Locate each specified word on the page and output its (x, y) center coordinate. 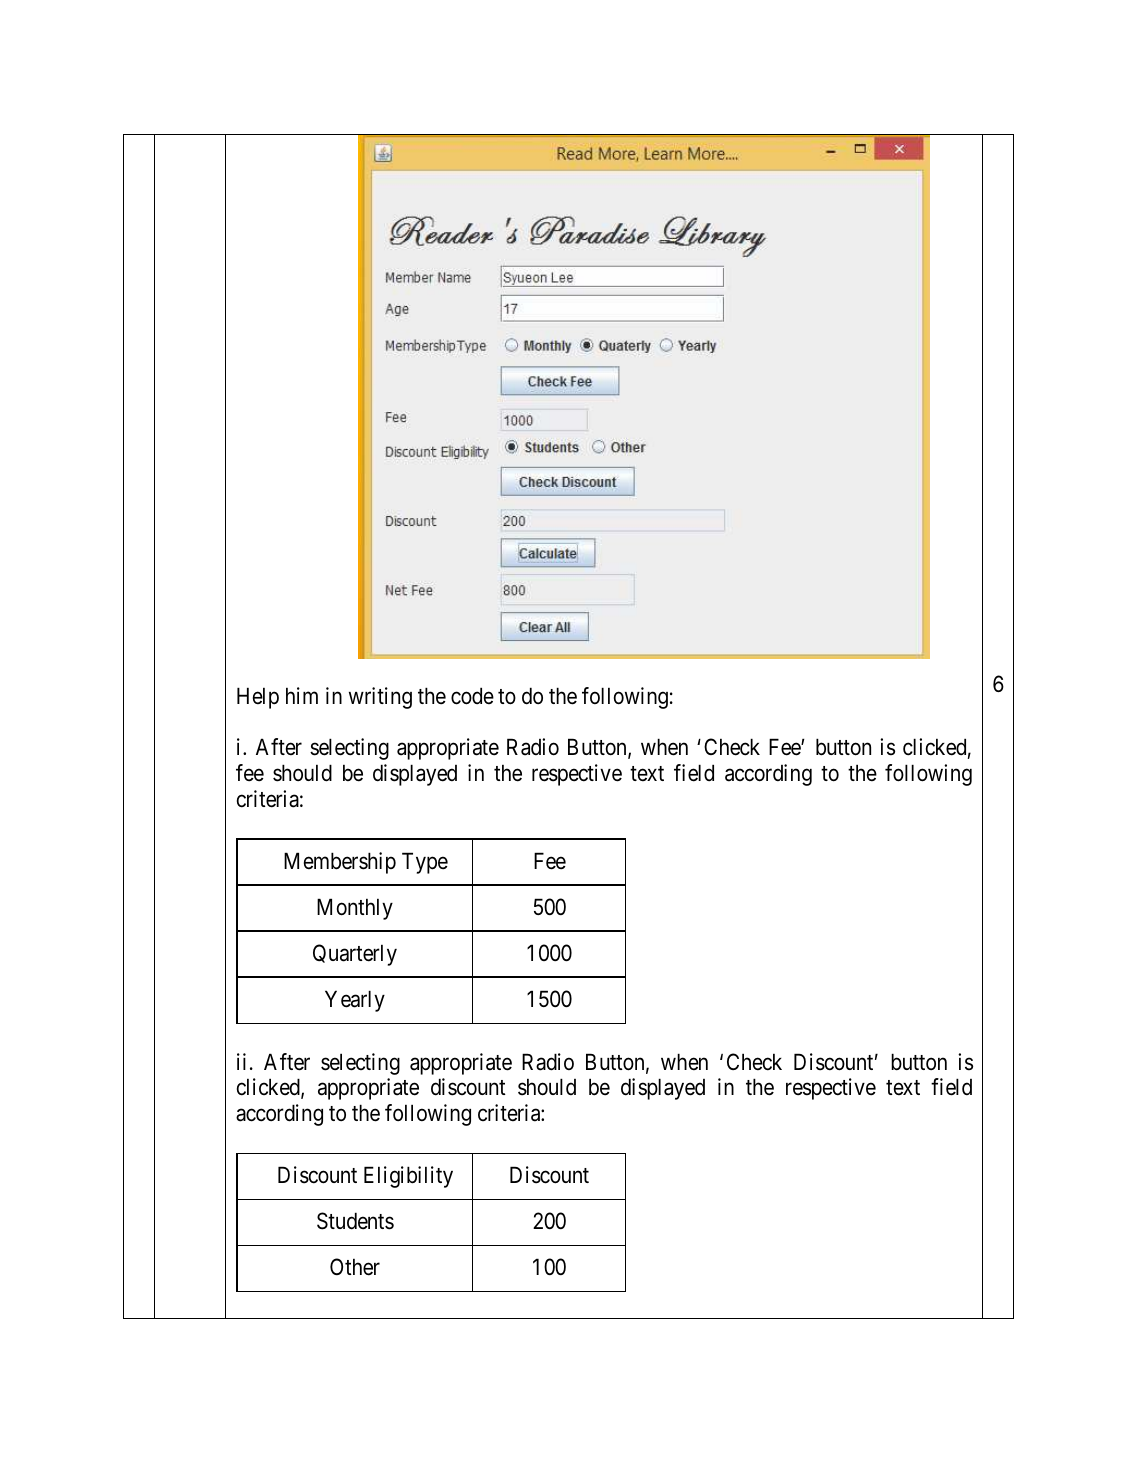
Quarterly (355, 955)
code (472, 696)
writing (380, 698)
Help (258, 698)
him (302, 695)
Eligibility (408, 1177)
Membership (340, 863)
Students (355, 1221)
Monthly (355, 909)
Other (355, 1267)
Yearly (355, 1001)
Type (425, 863)
